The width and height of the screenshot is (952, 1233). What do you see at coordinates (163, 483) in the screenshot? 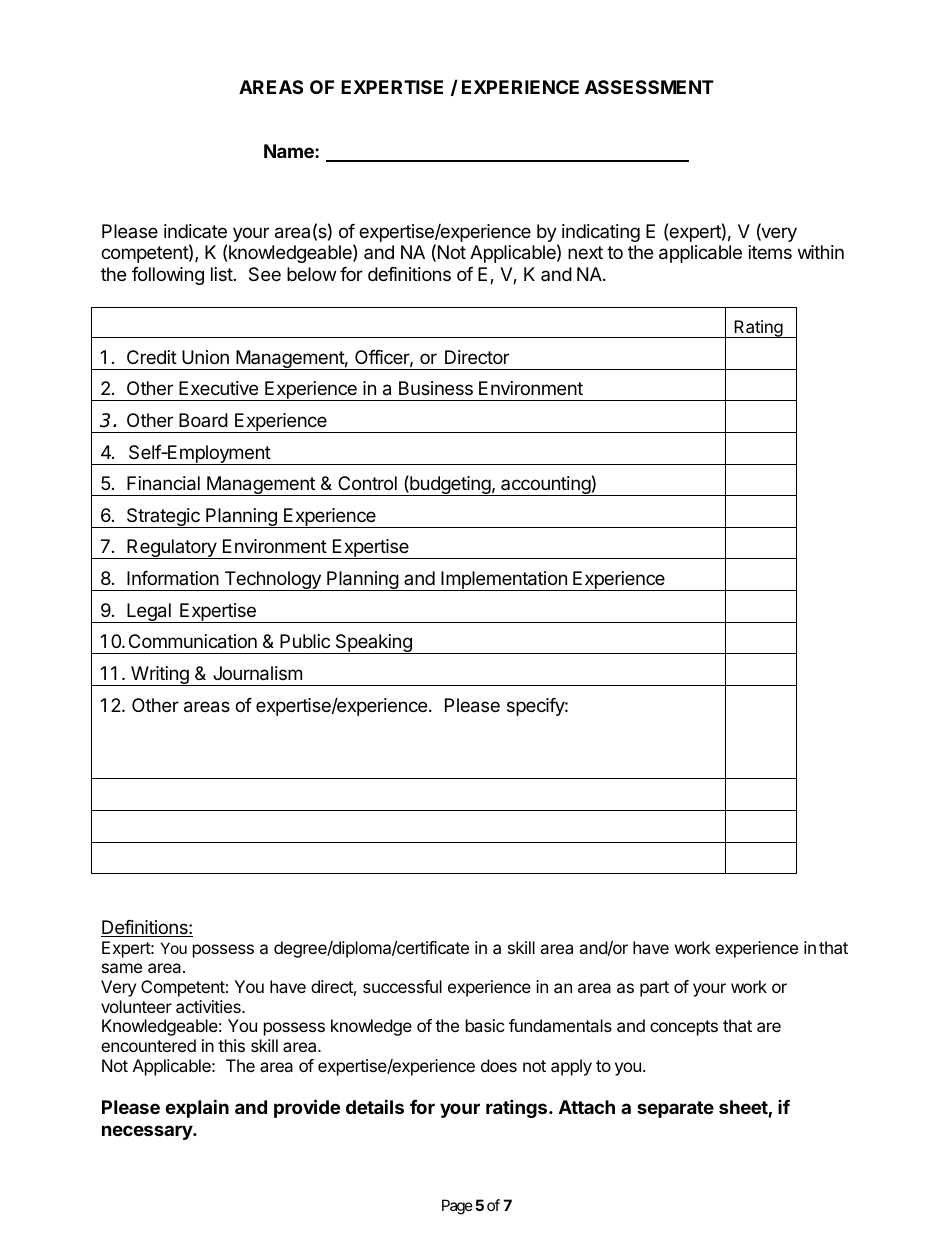
I see `Financial` at bounding box center [163, 483].
